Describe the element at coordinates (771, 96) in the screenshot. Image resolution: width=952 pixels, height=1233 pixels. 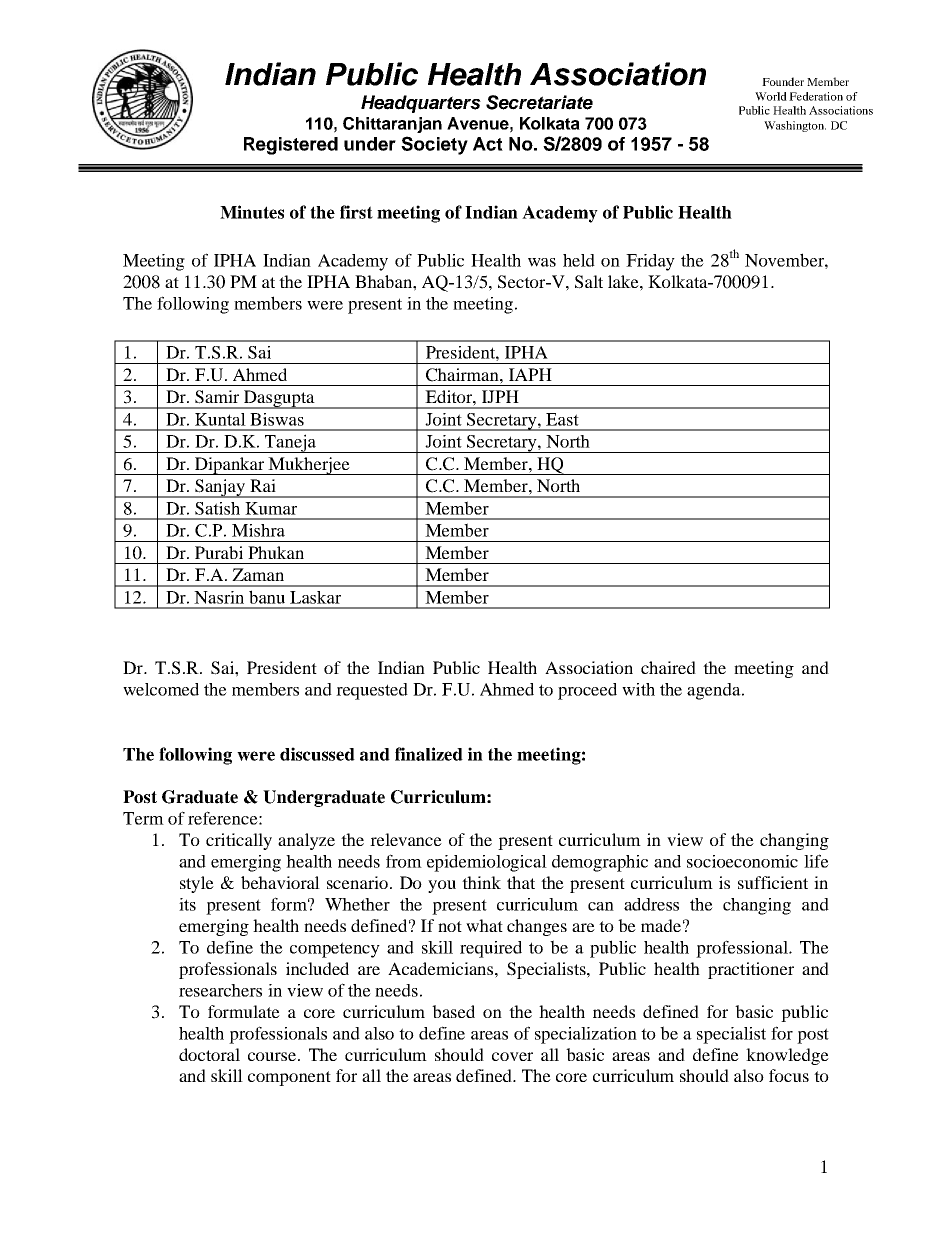
I see `World` at that location.
